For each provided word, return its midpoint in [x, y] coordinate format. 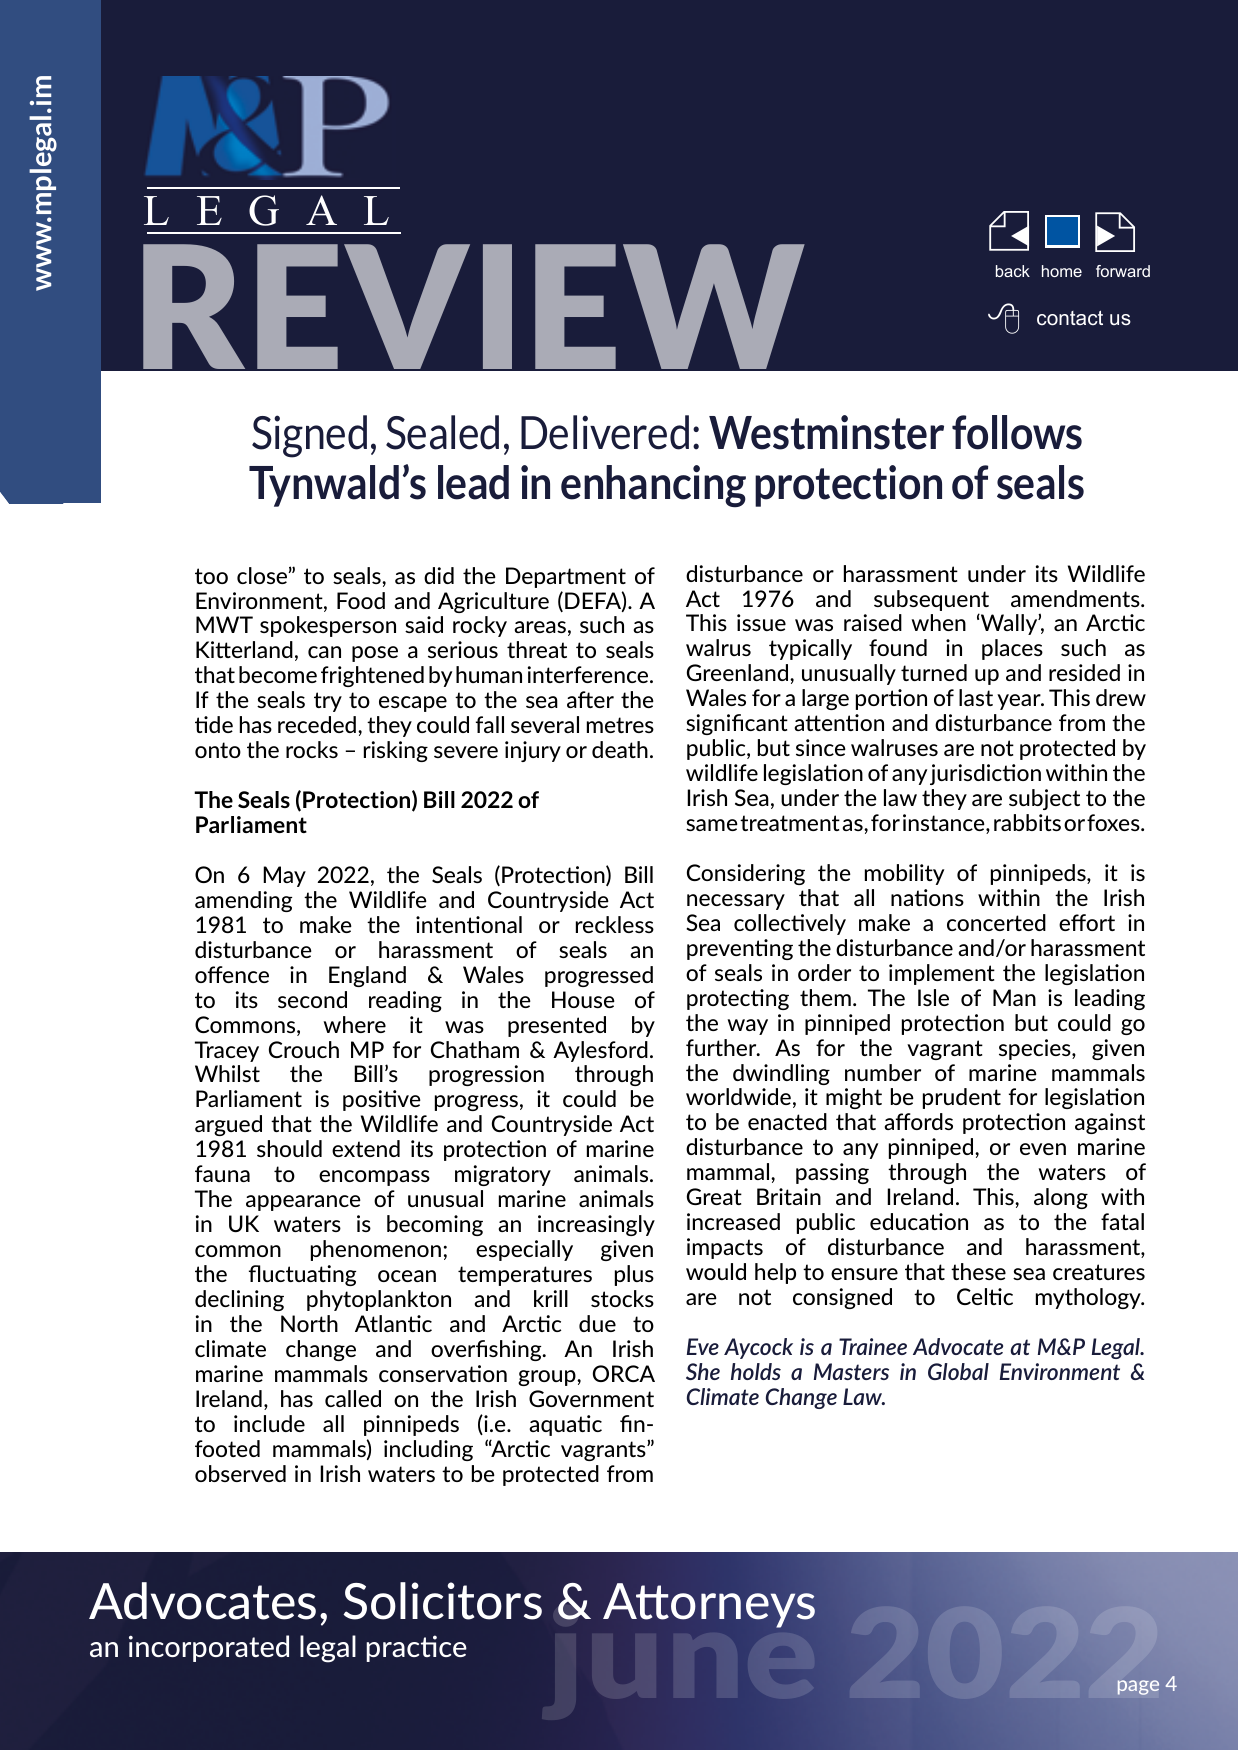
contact [1070, 318]
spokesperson [328, 626]
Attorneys [709, 1605]
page [1138, 1687]
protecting [738, 999]
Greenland [739, 672]
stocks [622, 1298]
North [309, 1323]
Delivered [605, 432]
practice [416, 1648]
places [1012, 649]
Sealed [442, 432]
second [312, 999]
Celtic [985, 1296]
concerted [996, 922]
